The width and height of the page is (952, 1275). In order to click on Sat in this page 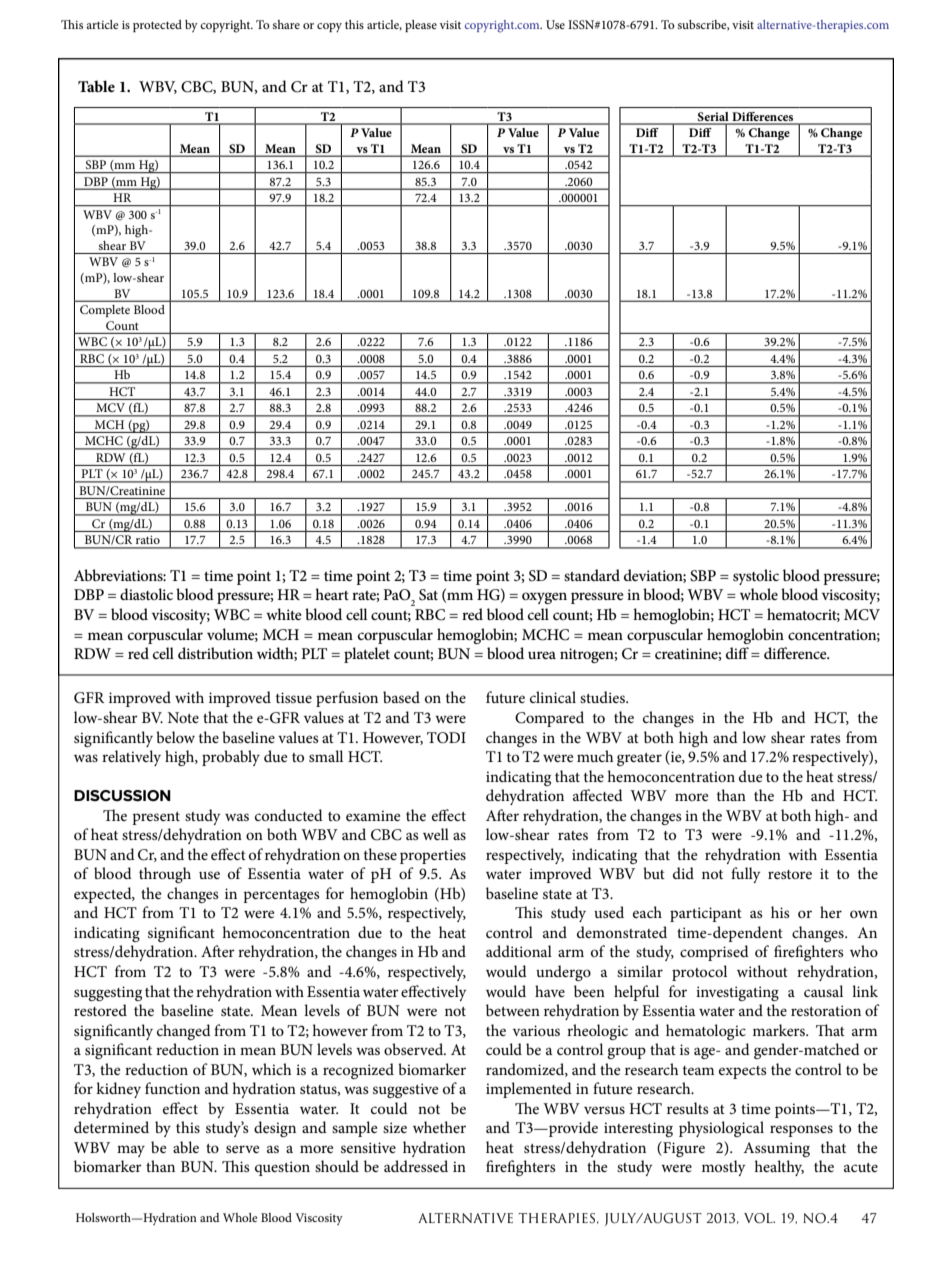, I will do `click(428, 595)`.
